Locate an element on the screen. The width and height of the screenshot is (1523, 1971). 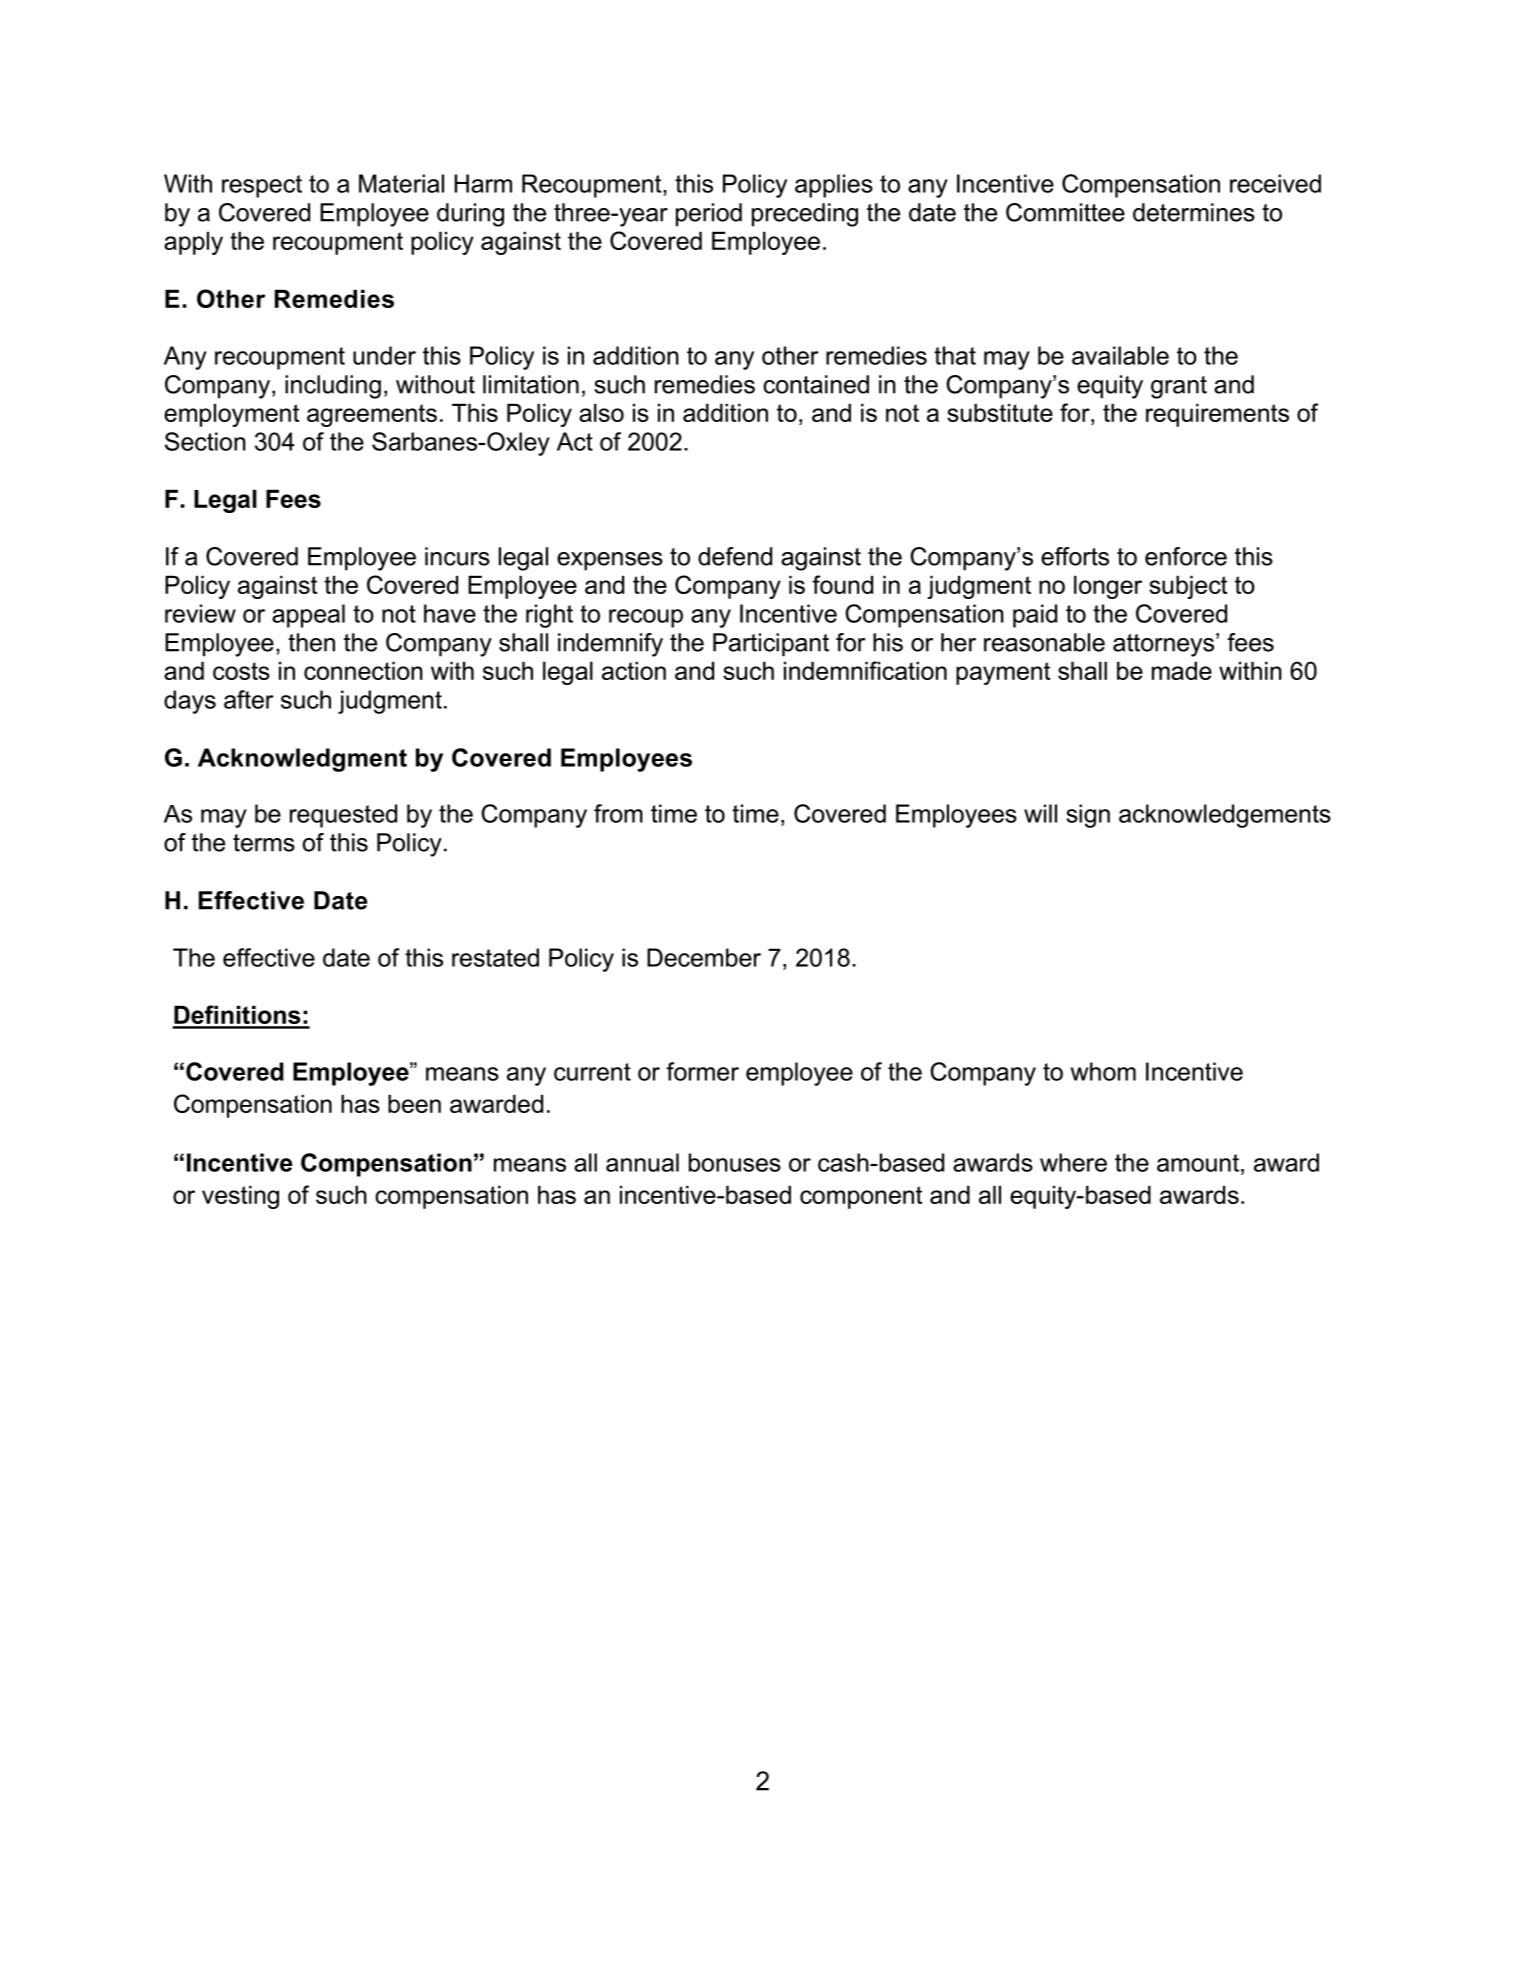
sign is located at coordinates (1088, 816).
